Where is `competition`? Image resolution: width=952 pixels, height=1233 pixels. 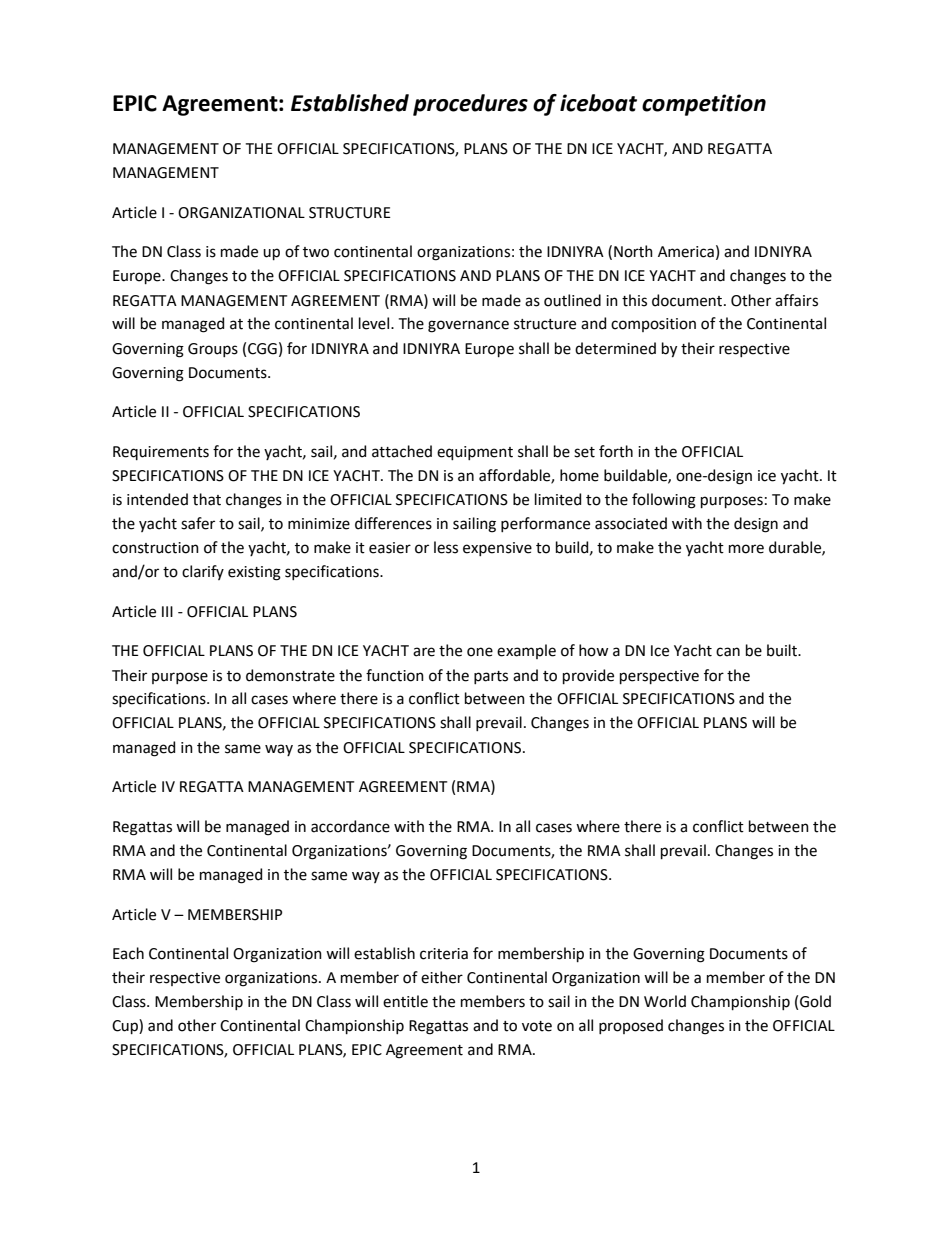 competition is located at coordinates (704, 105).
